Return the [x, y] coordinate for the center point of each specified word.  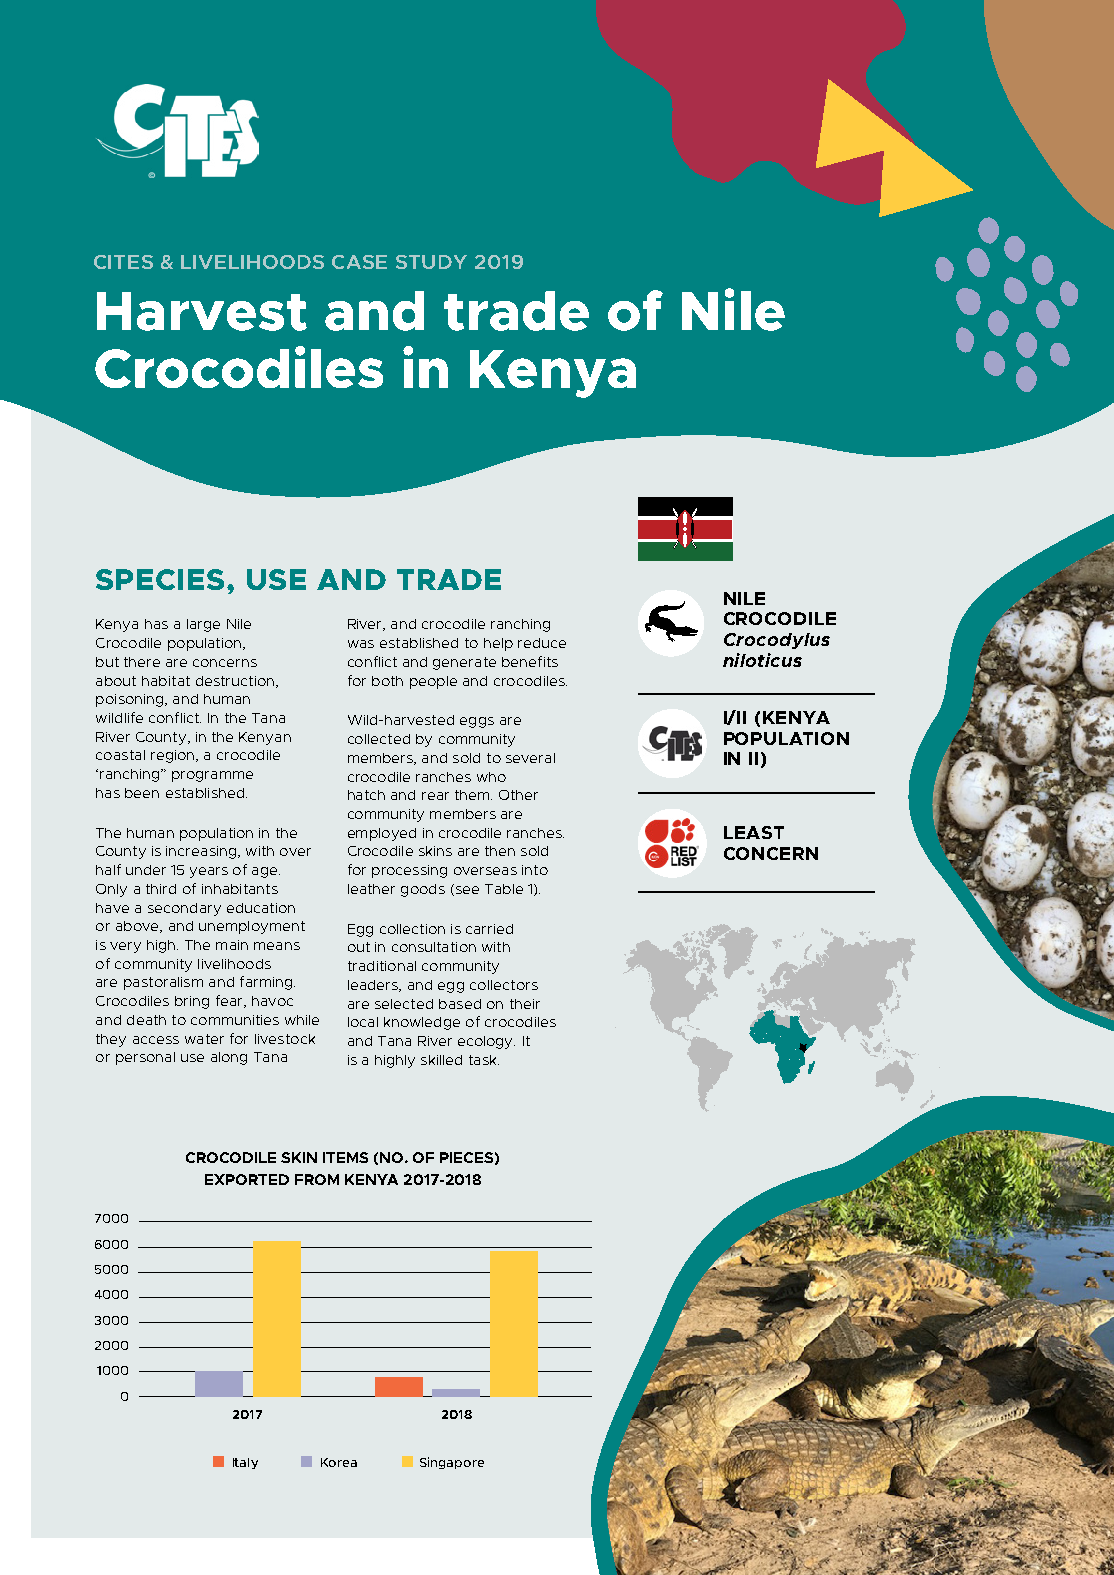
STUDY [431, 262]
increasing [202, 852]
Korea [339, 1462]
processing [409, 871]
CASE [359, 262]
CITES [123, 262]
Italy [245, 1463]
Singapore [452, 1463]
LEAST [754, 832]
